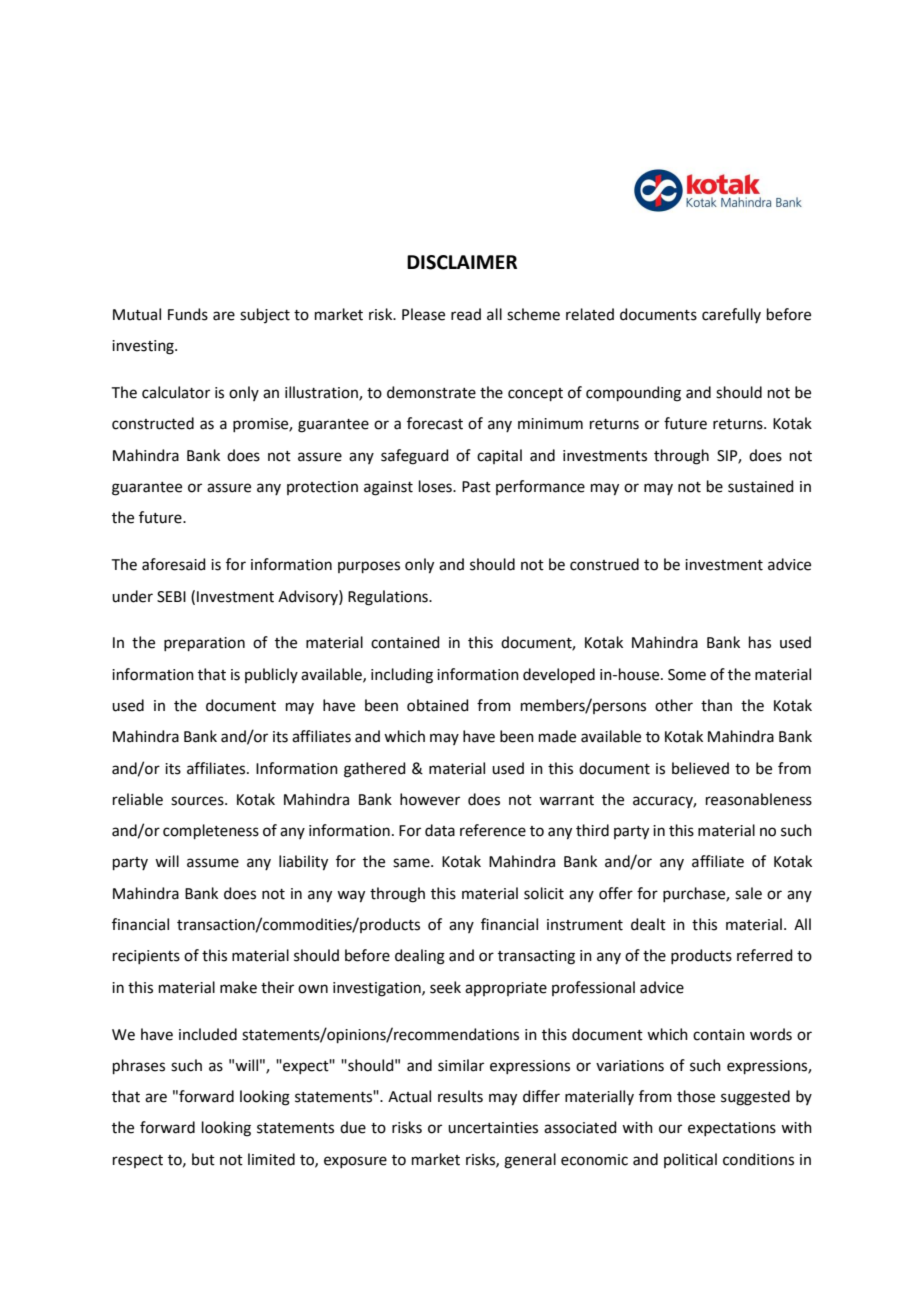 This screenshot has width=924, height=1308. Describe the element at coordinates (389, 598) in the screenshot. I see `Regulations` at that location.
